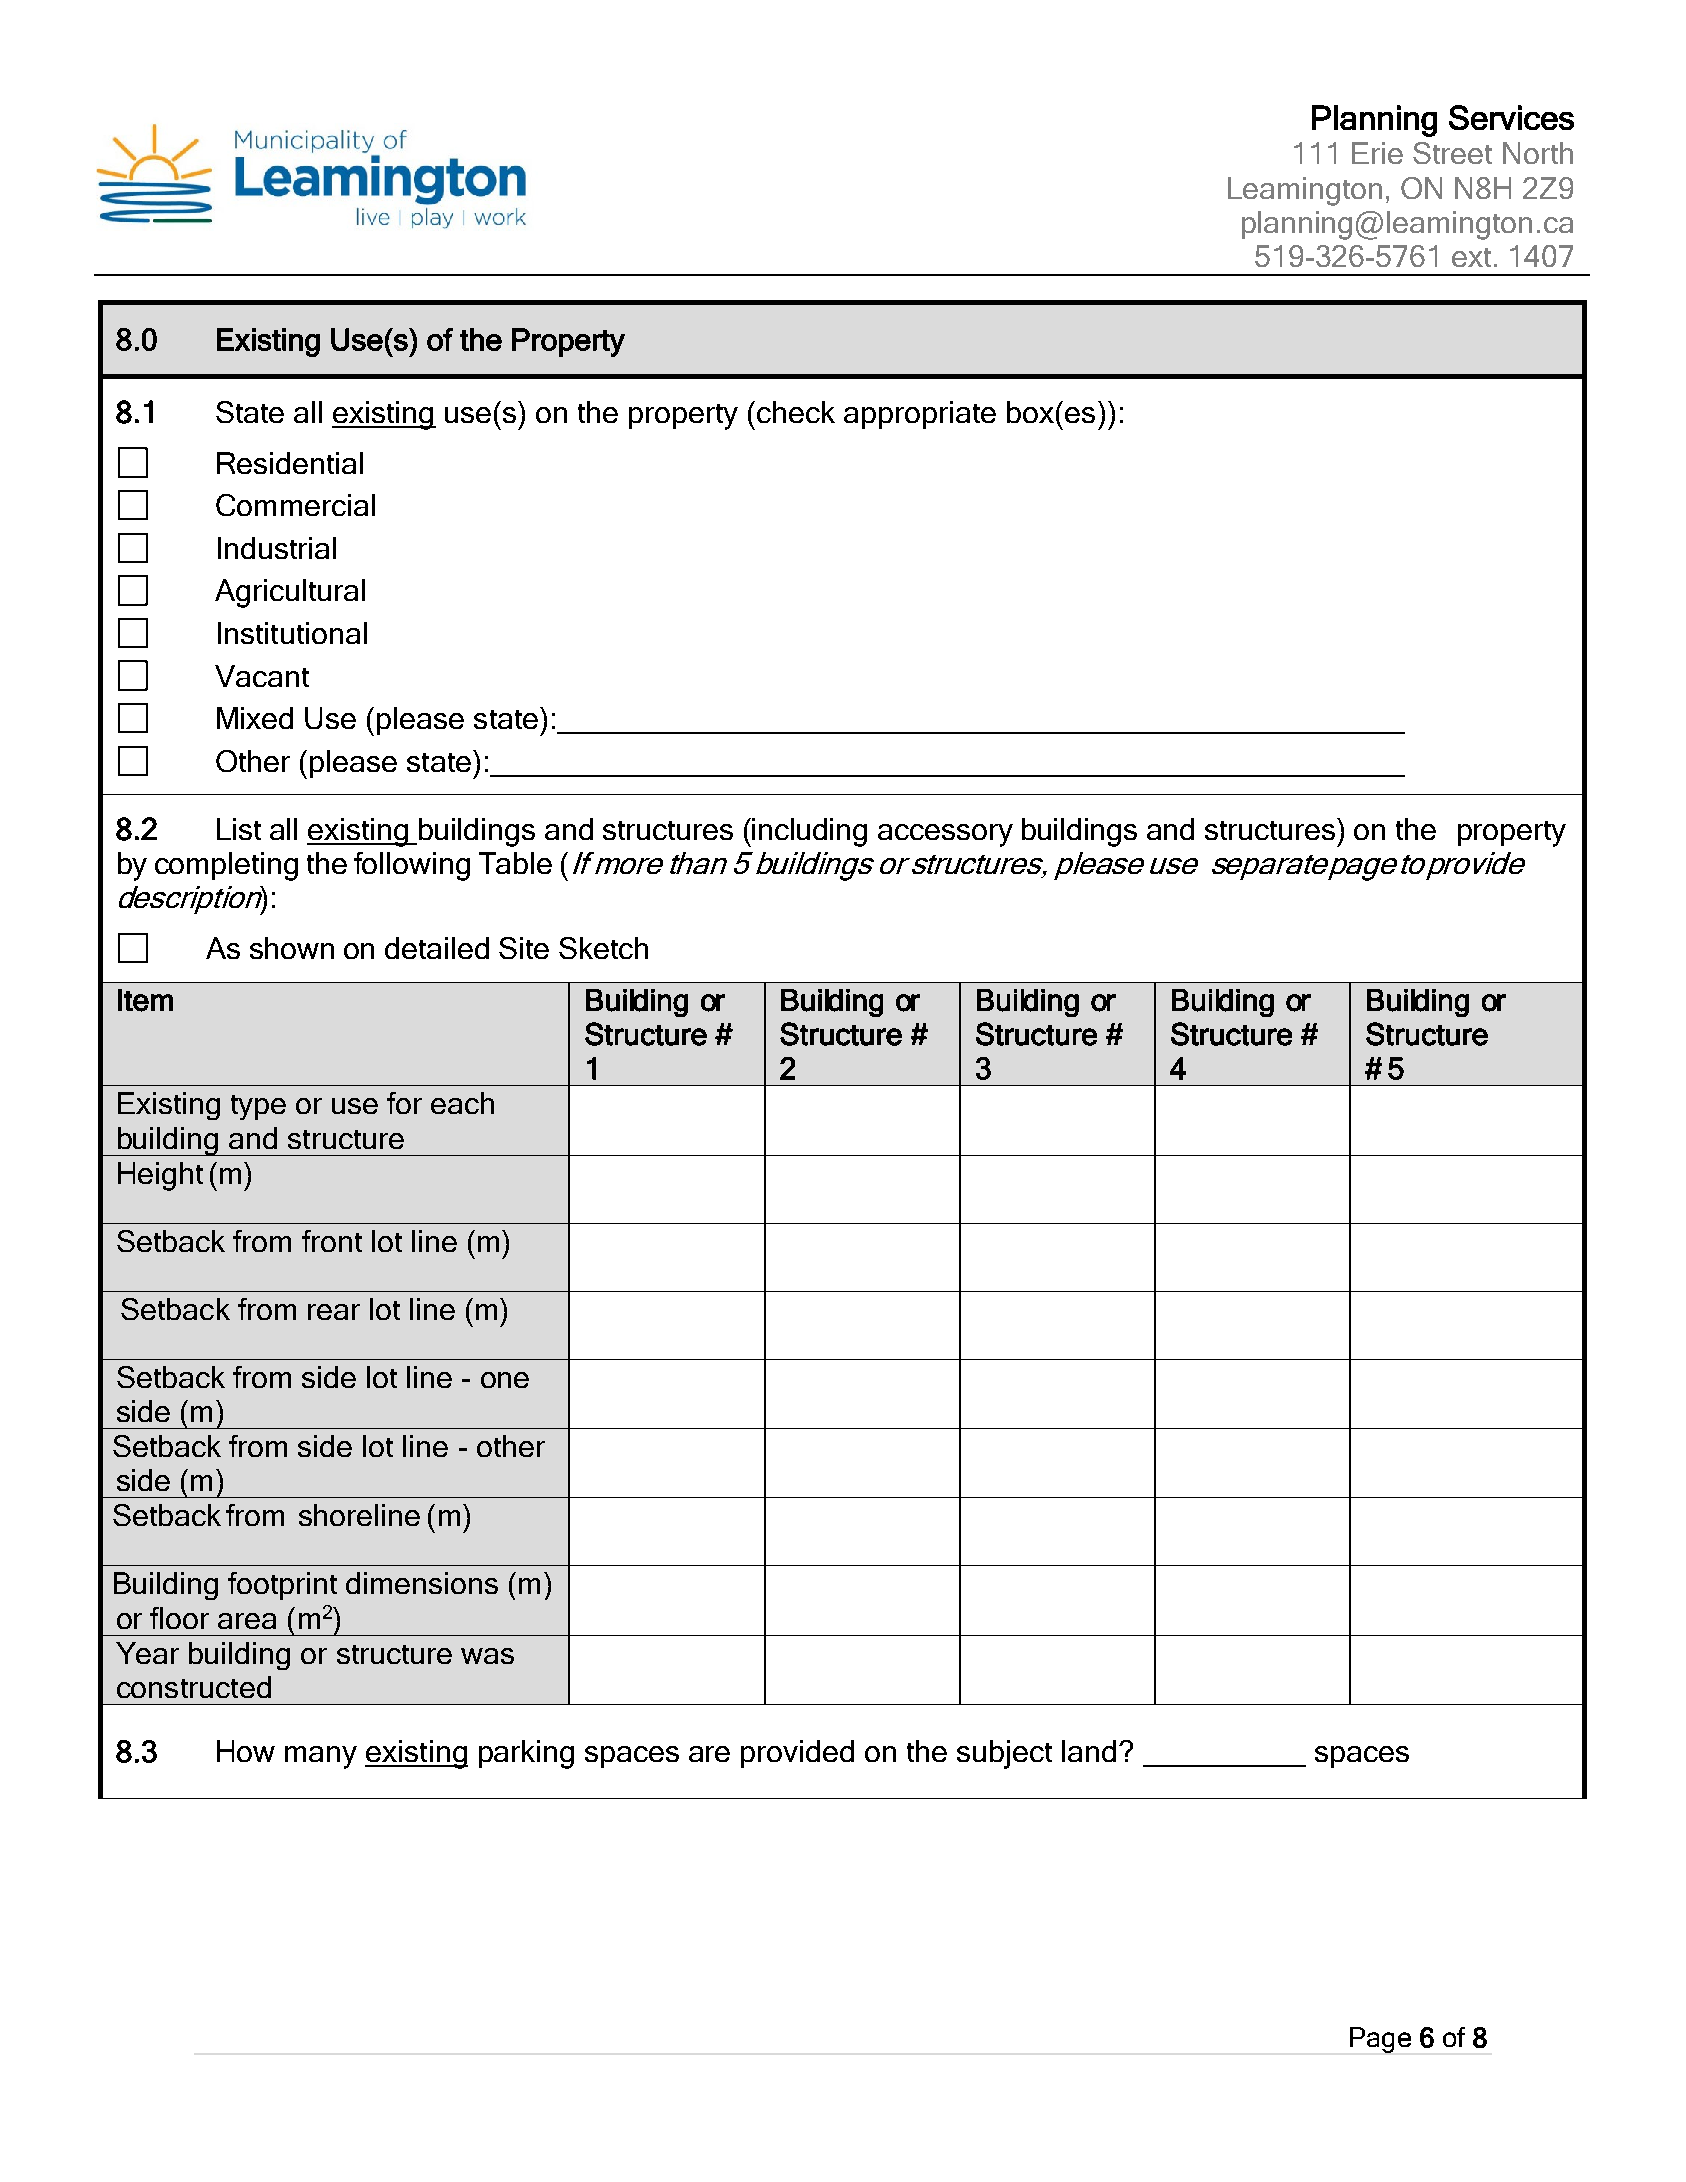 The width and height of the screenshot is (1686, 2182). Describe the element at coordinates (292, 948) in the screenshot. I see `shown` at that location.
